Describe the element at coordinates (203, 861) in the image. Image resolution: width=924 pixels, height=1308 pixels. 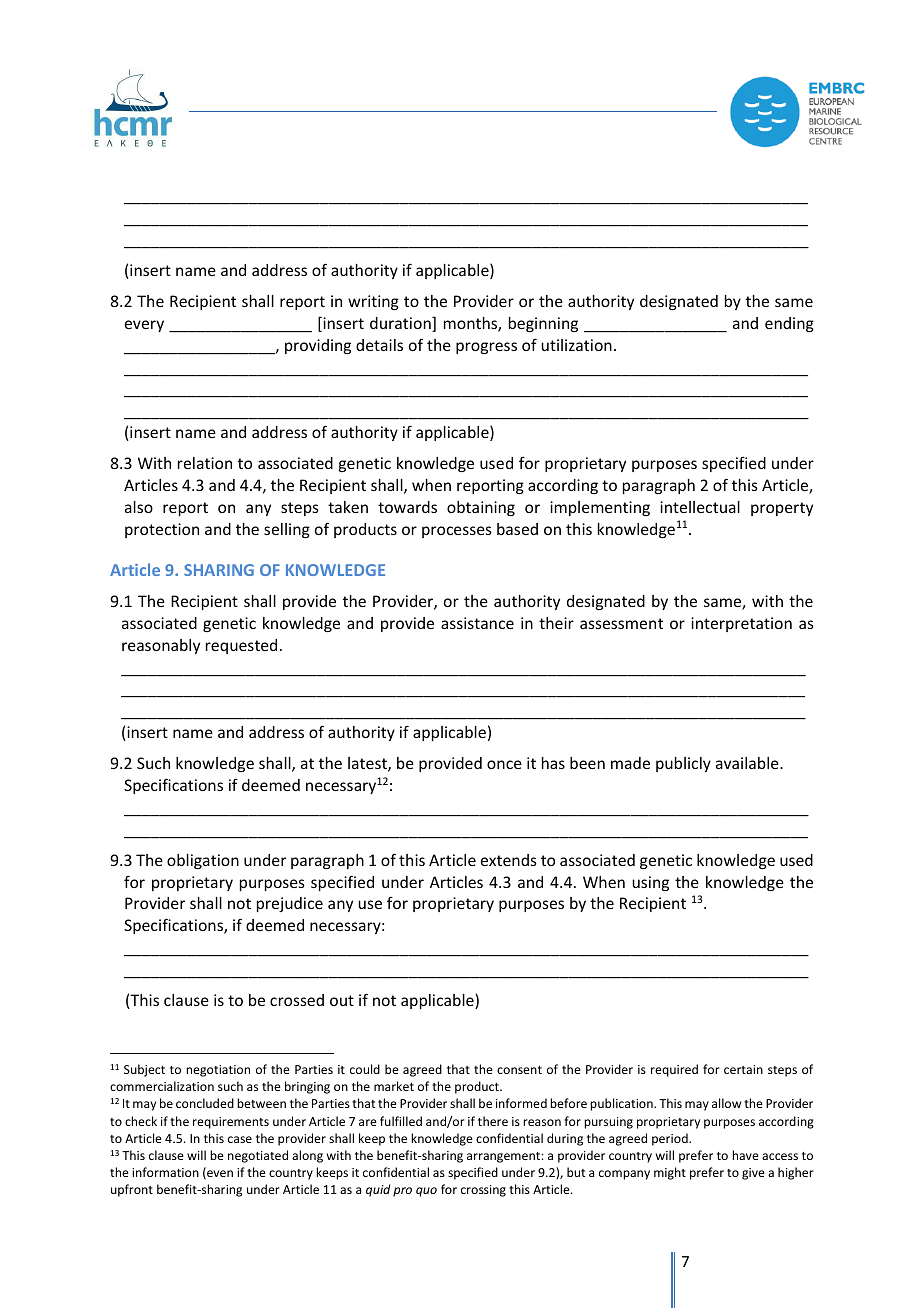
I see `obligation` at that location.
